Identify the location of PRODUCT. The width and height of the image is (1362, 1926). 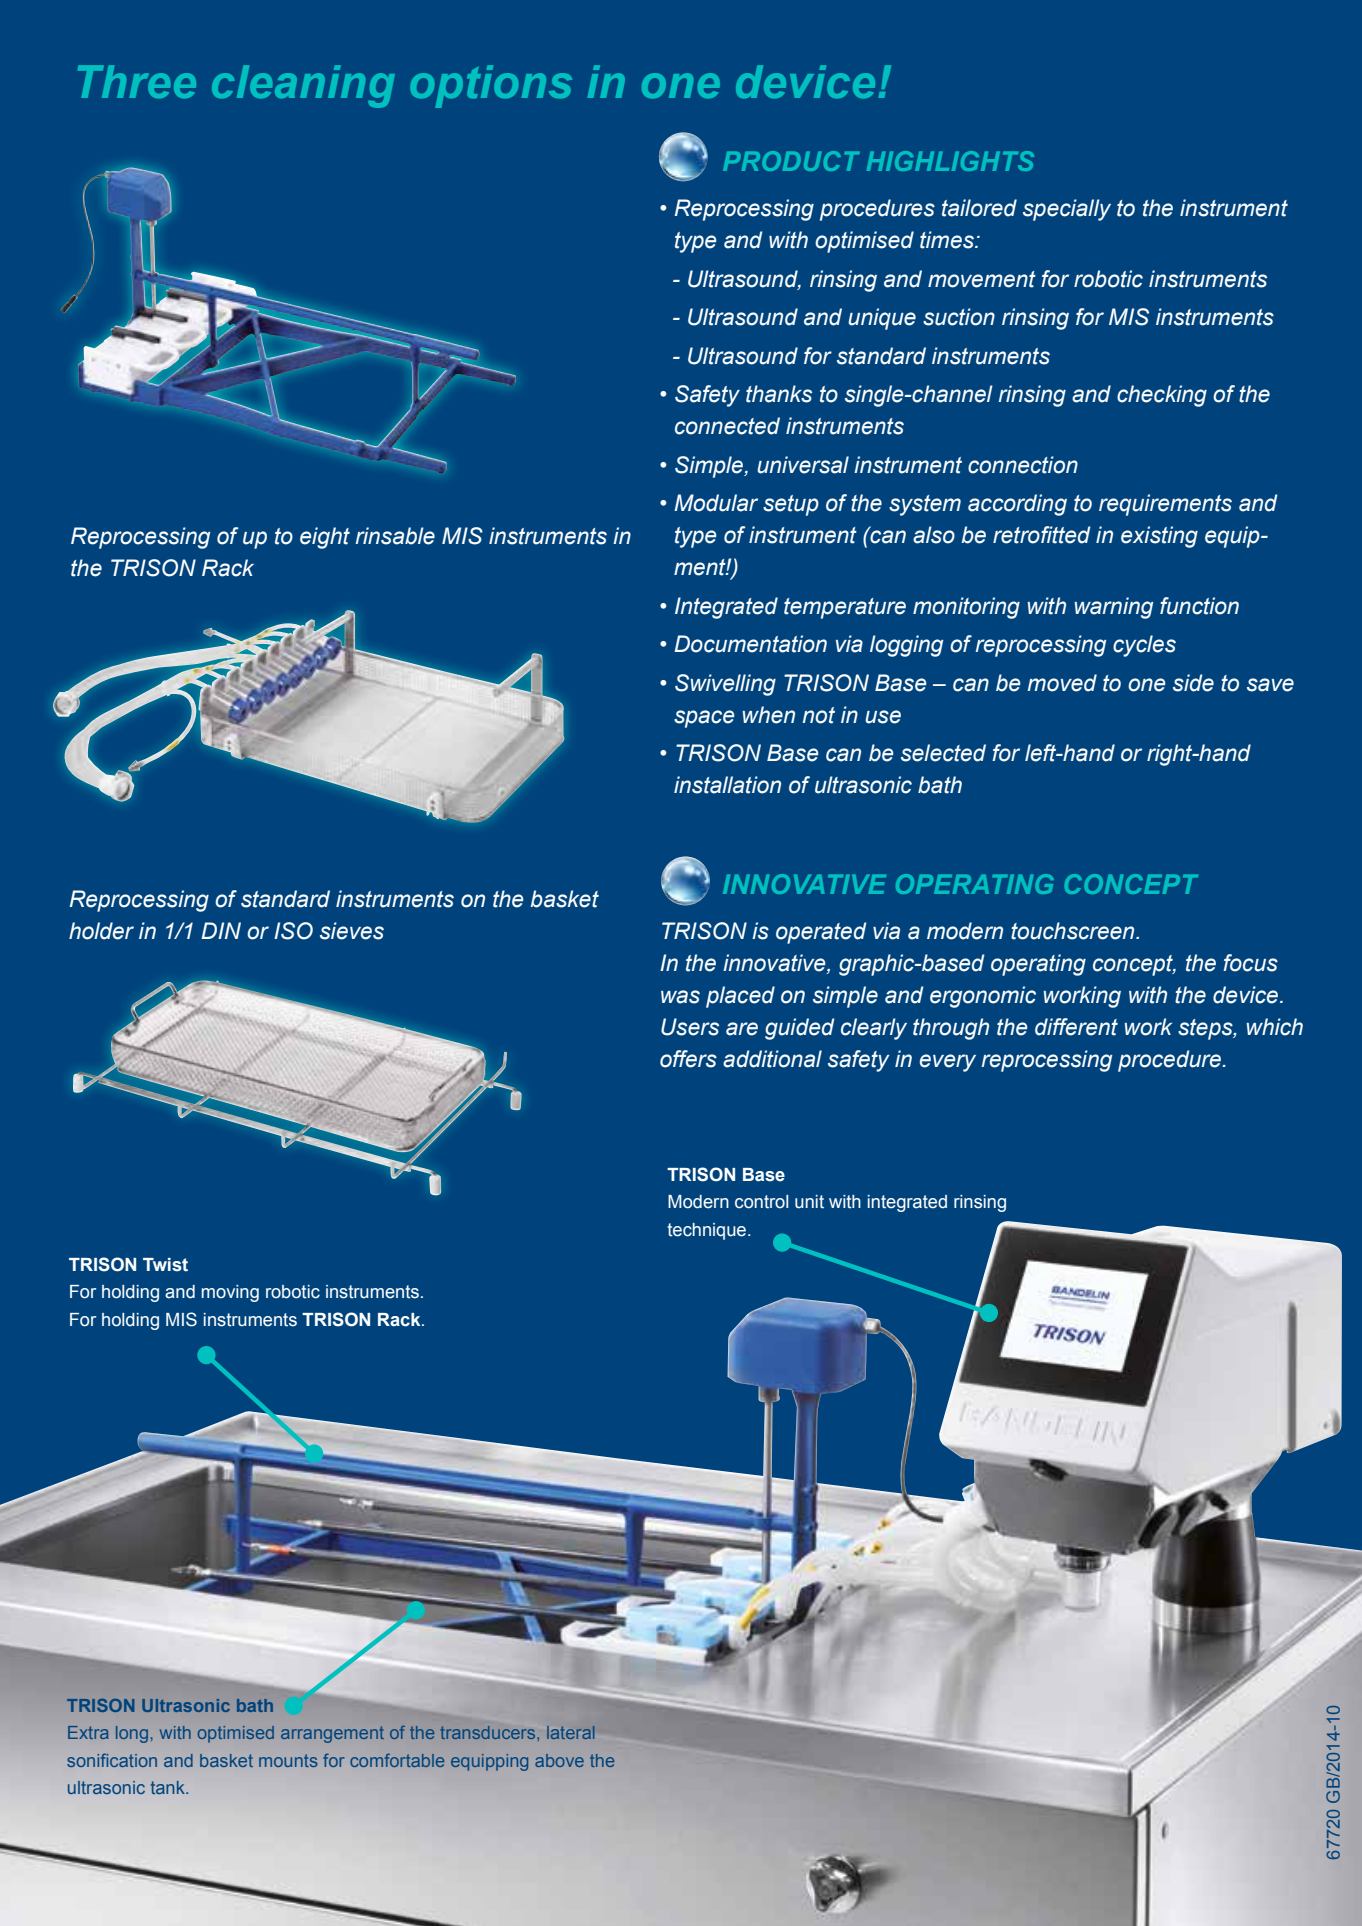
(791, 161).
